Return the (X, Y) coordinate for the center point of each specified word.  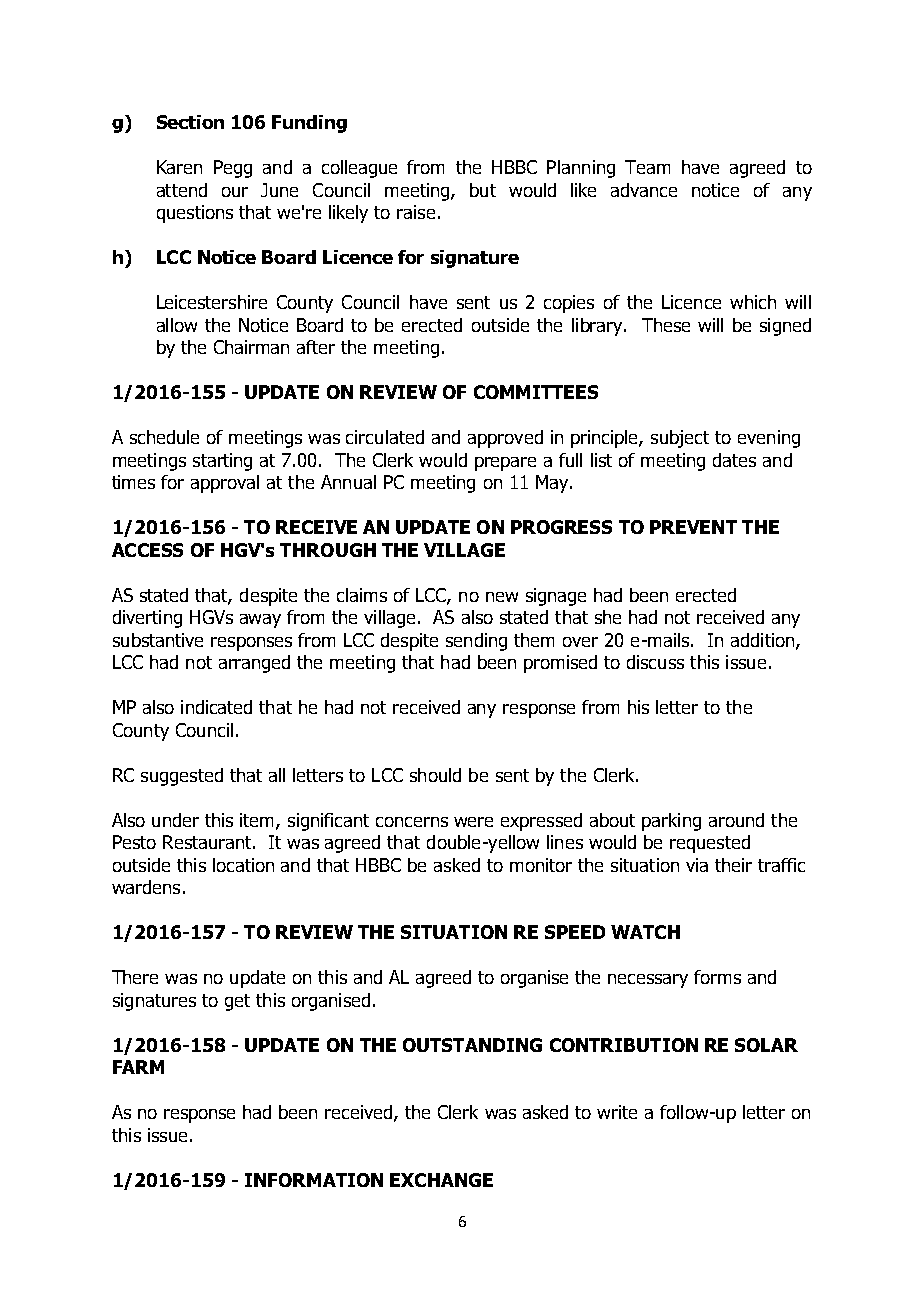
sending (476, 642)
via (697, 865)
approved (505, 439)
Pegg (233, 169)
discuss (655, 662)
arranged (254, 664)
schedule (164, 437)
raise (416, 212)
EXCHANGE (441, 1180)
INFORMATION (314, 1180)
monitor (541, 865)
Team (647, 167)
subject (680, 439)
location (243, 865)
